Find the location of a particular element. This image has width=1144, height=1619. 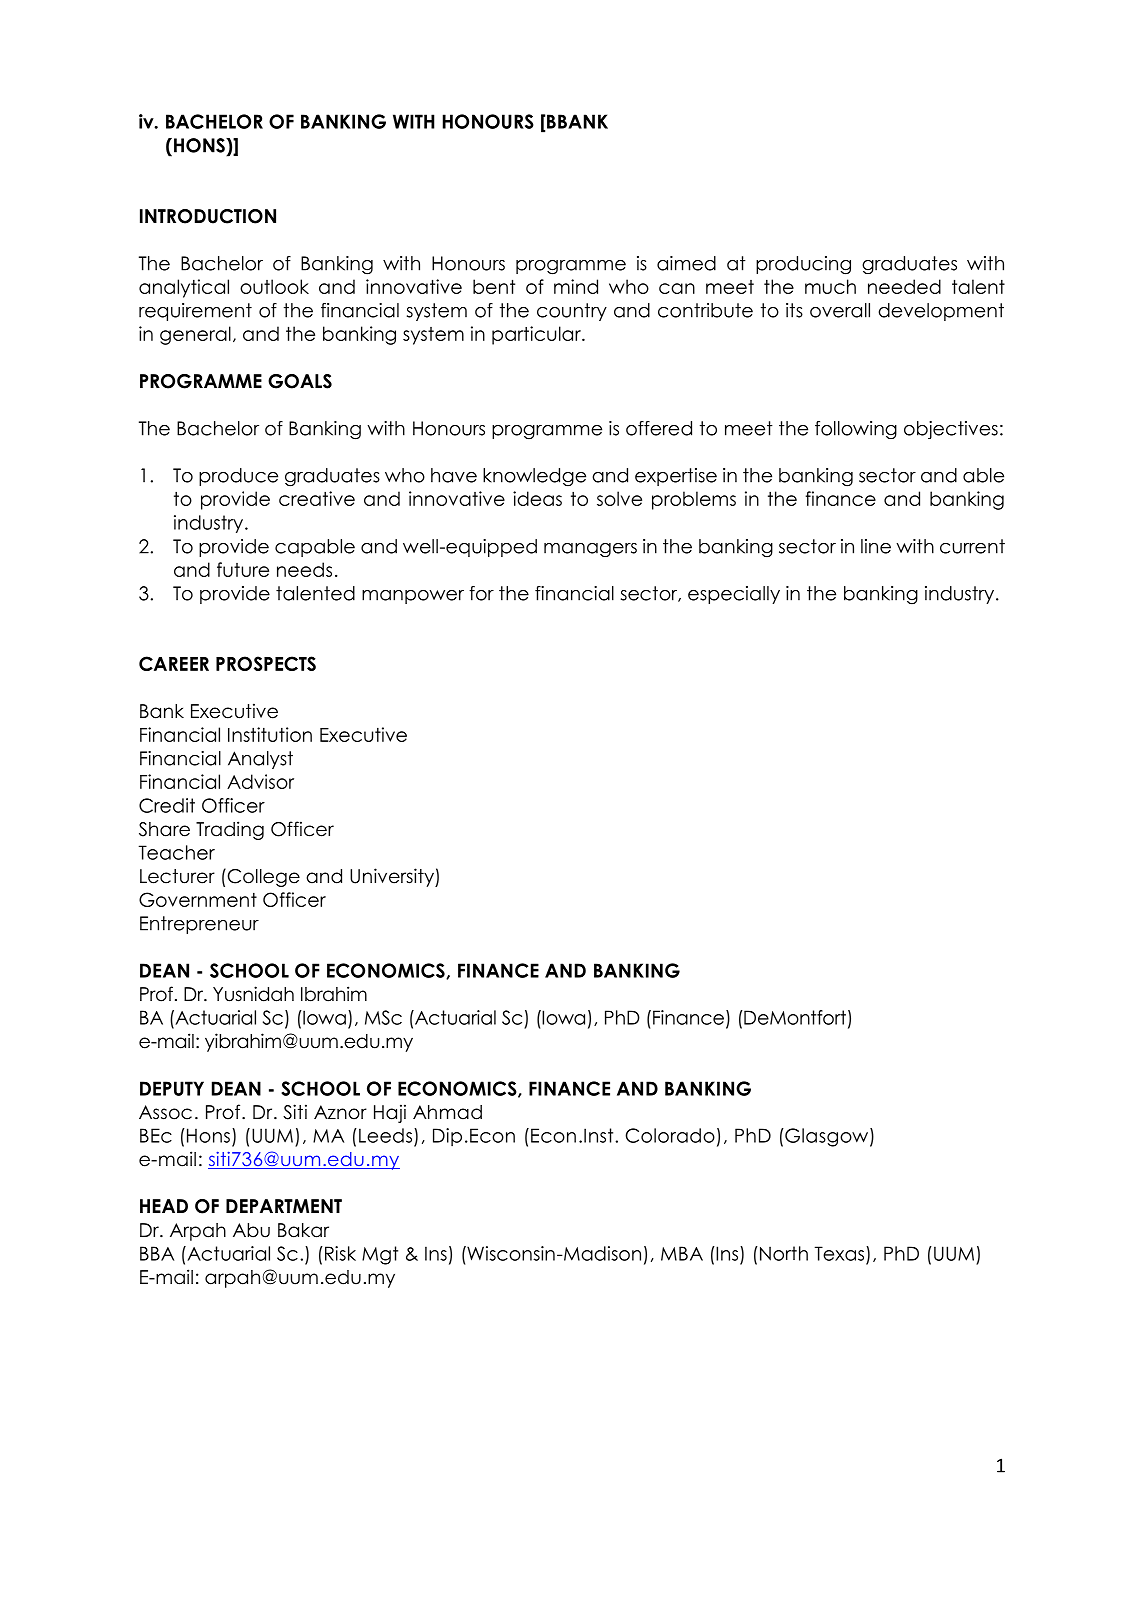

needed is located at coordinates (904, 286).
